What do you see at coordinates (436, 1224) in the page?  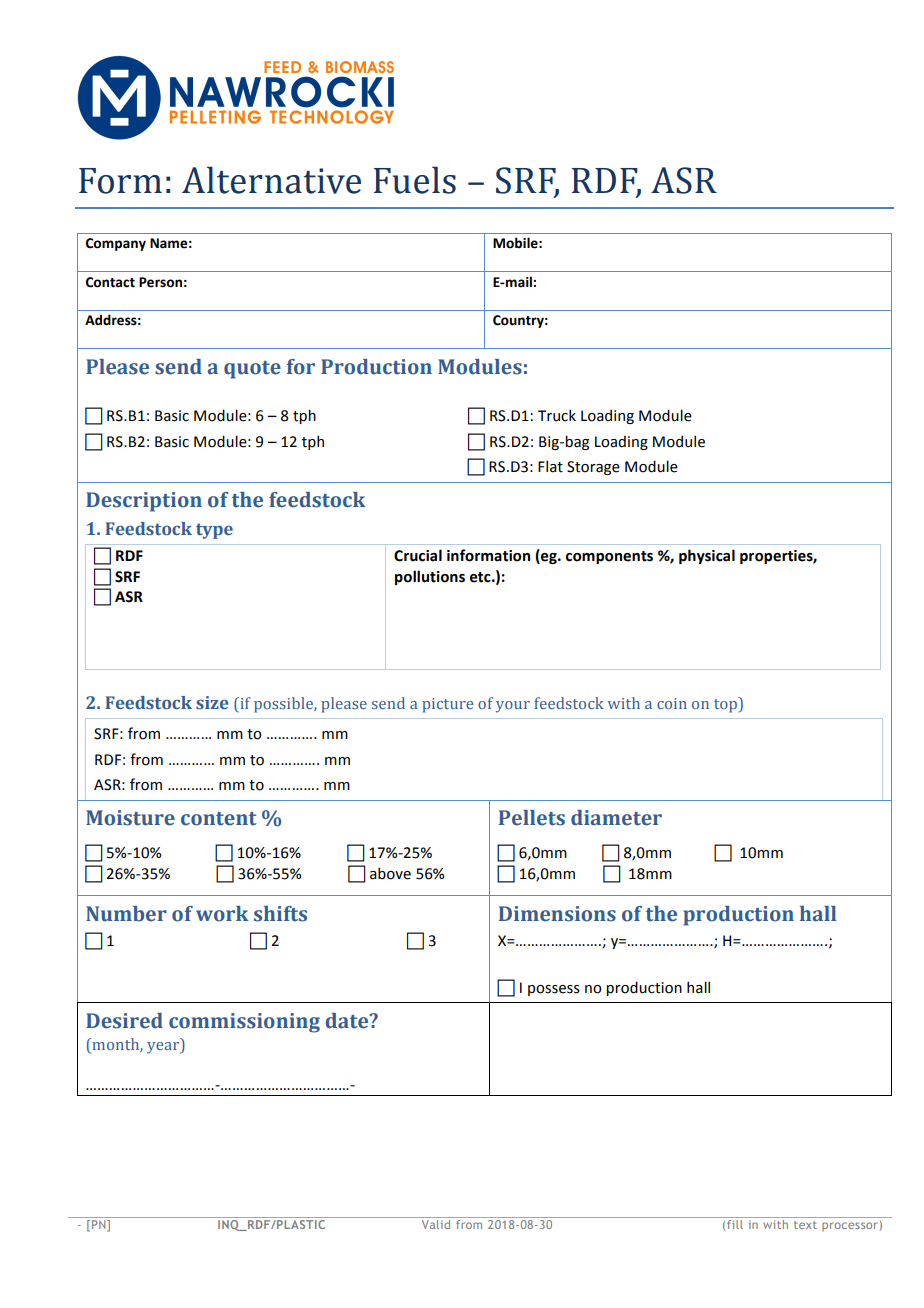 I see `Valid` at bounding box center [436, 1224].
